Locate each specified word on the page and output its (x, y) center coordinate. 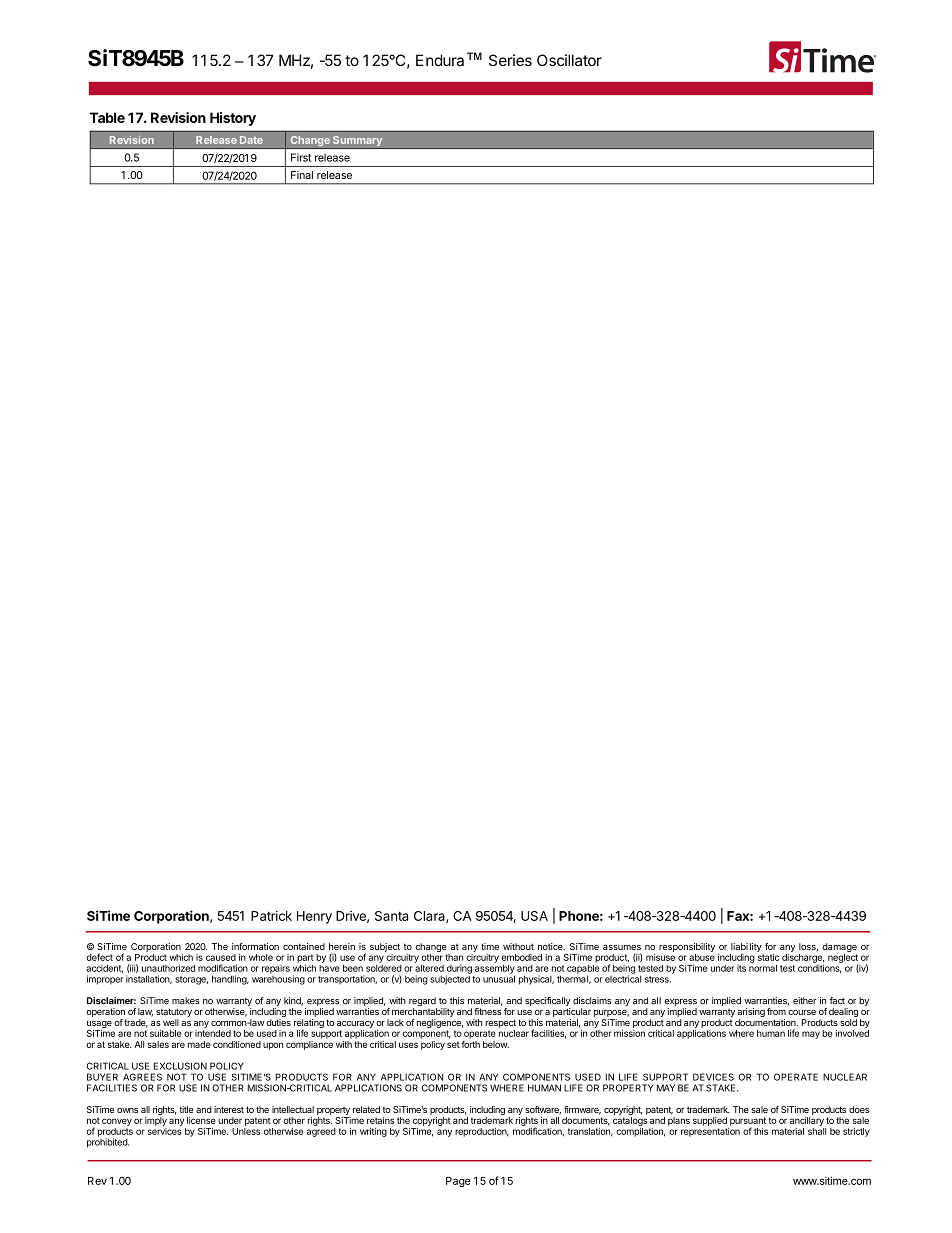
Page (458, 1182)
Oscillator (569, 60)
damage (839, 947)
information (255, 946)
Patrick (271, 916)
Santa (391, 916)
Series (510, 60)
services (164, 1131)
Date (251, 140)
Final (302, 175)
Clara (430, 917)
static (768, 957)
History (233, 119)
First (301, 157)
